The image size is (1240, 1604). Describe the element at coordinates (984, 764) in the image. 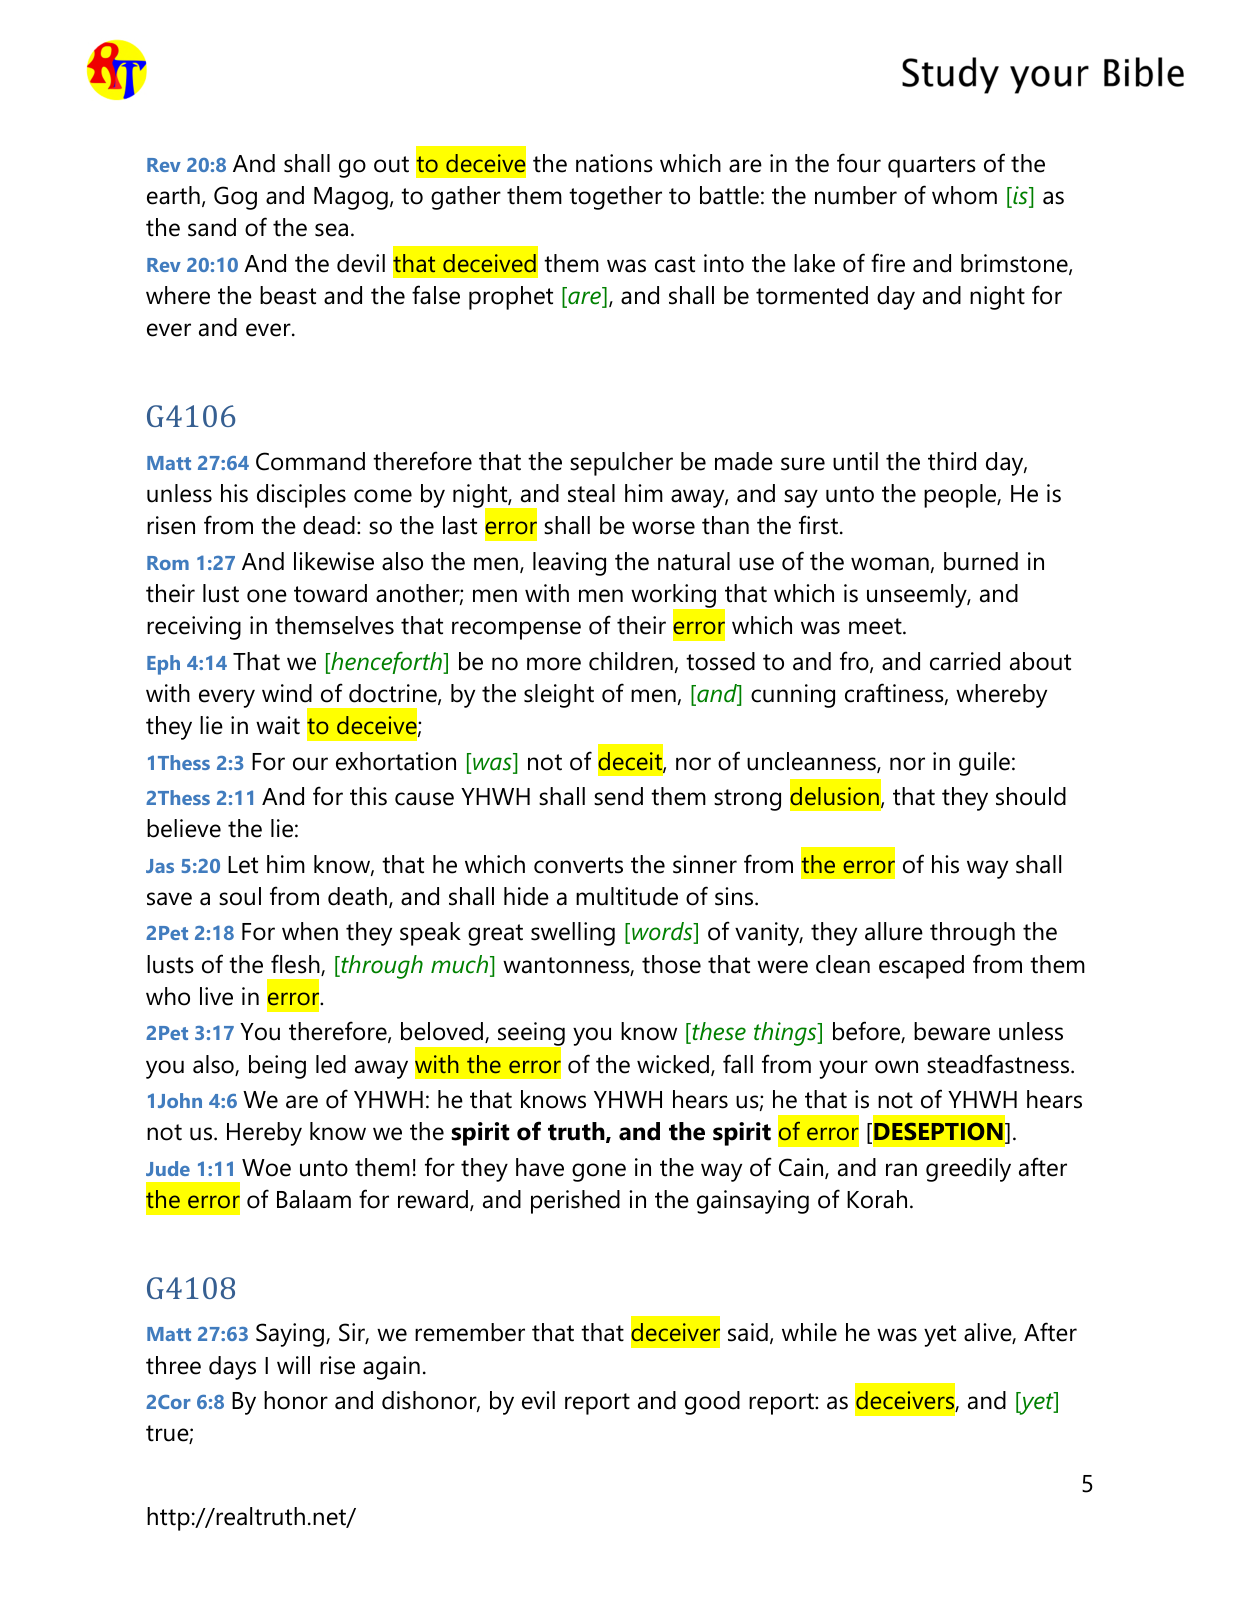

I see `guile` at that location.
